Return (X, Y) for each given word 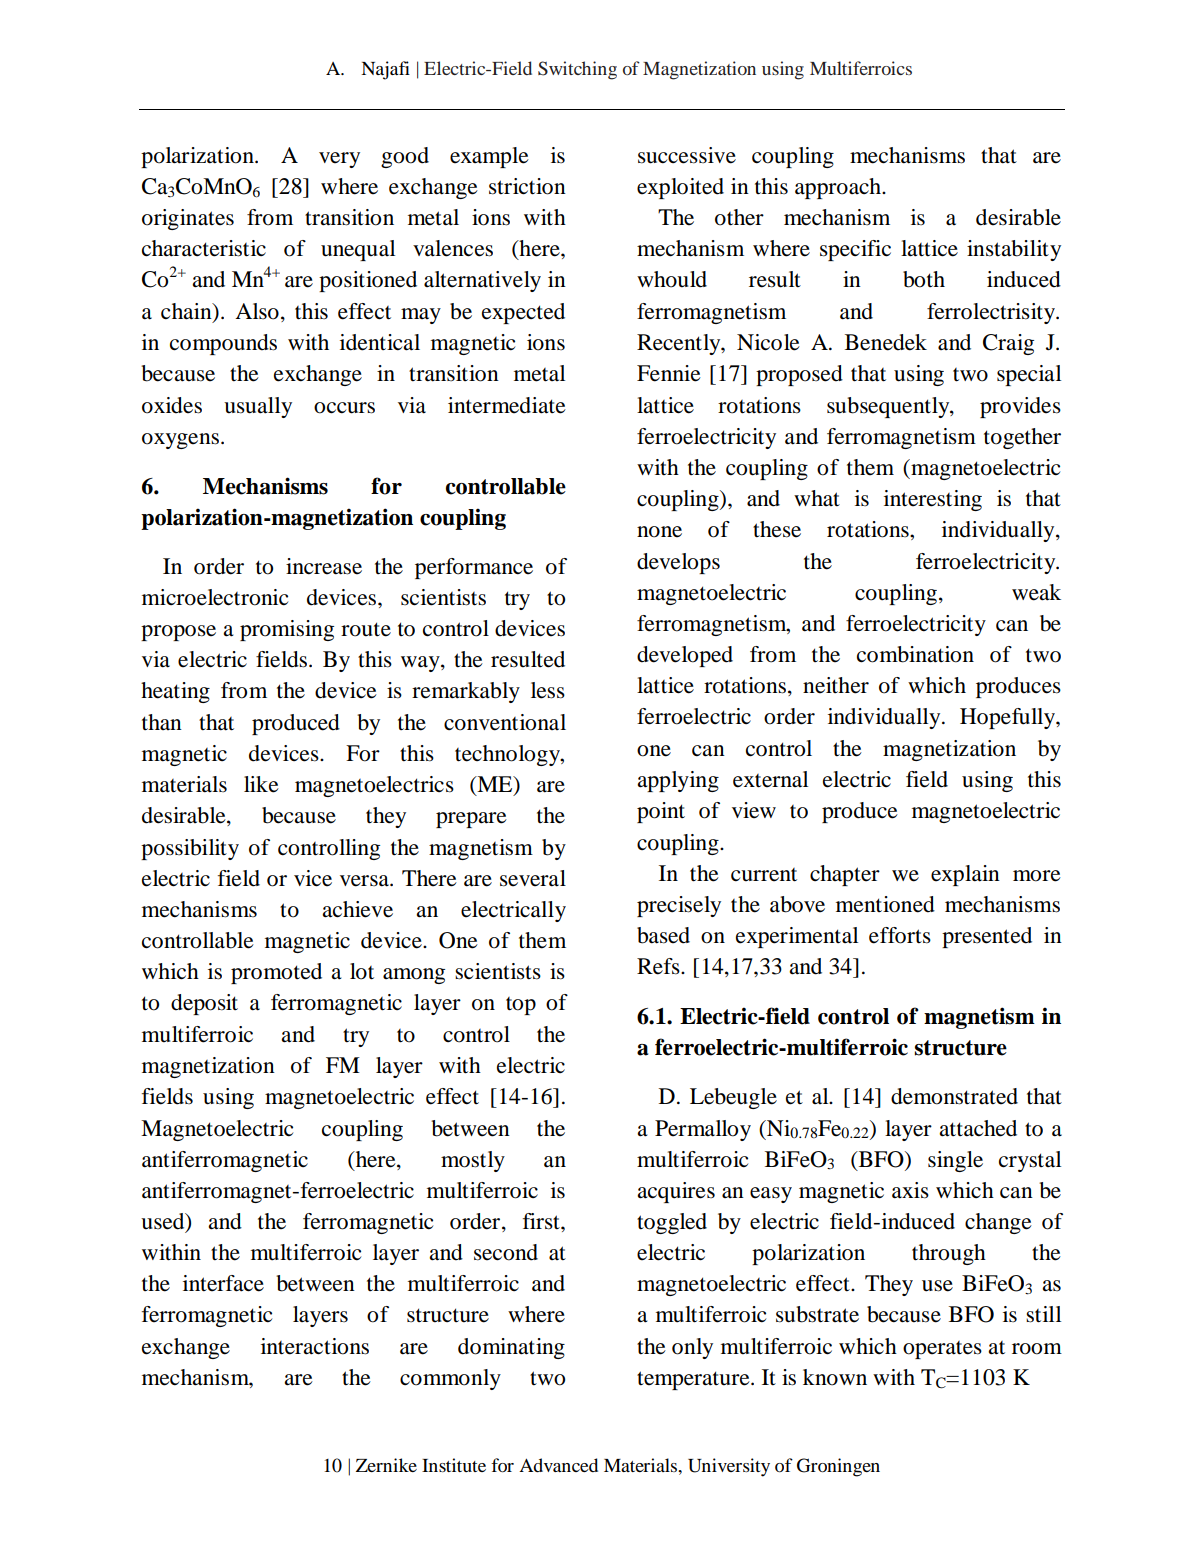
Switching (577, 70)
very (339, 160)
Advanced (558, 1465)
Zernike (386, 1465)
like (261, 784)
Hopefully (1008, 718)
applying (678, 781)
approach (839, 188)
